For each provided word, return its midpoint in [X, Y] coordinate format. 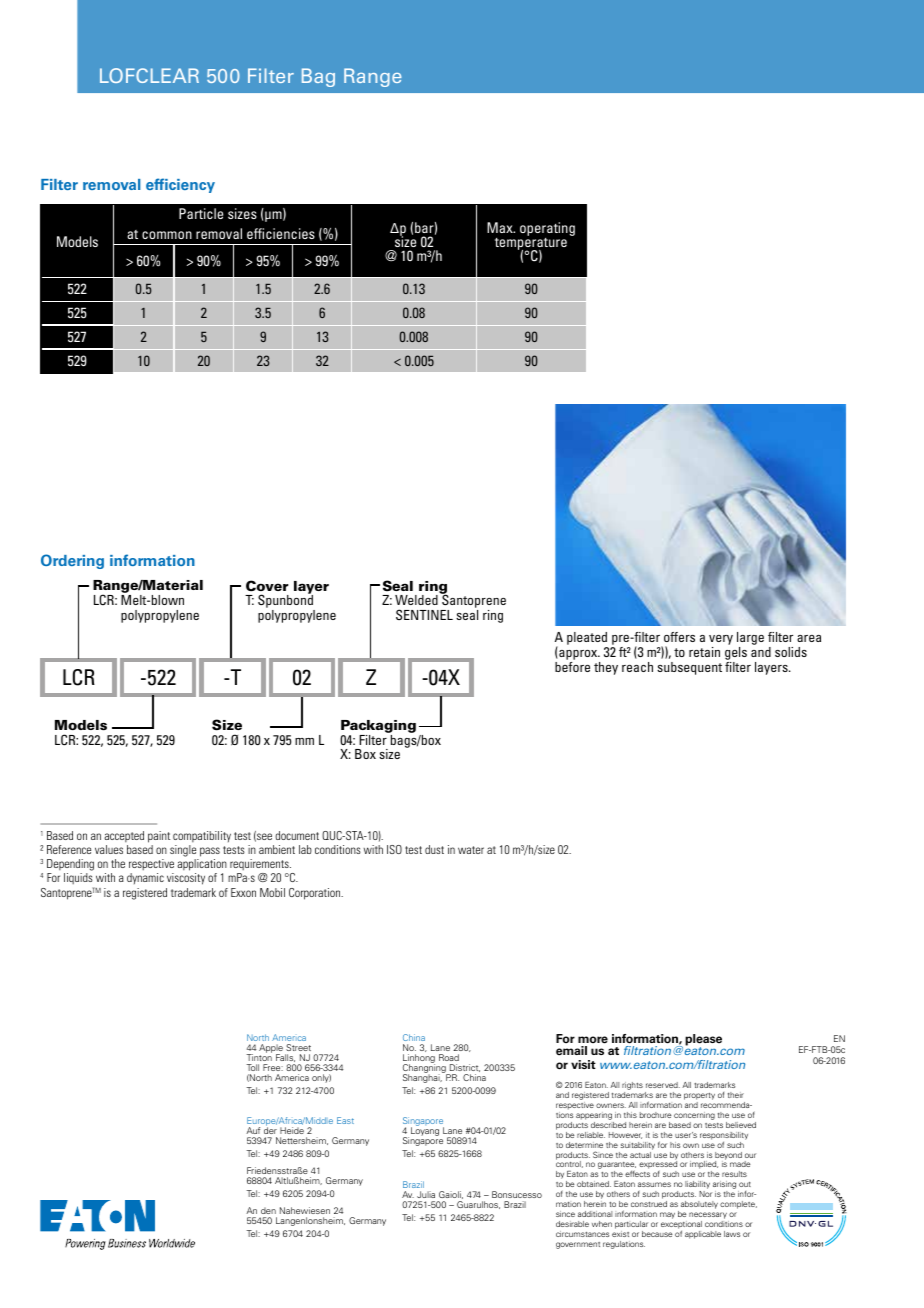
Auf [253, 1130]
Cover [267, 585]
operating [547, 229]
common [167, 235]
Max [501, 227]
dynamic [145, 878]
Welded [416, 600]
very [721, 641]
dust [434, 849]
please [703, 1041]
